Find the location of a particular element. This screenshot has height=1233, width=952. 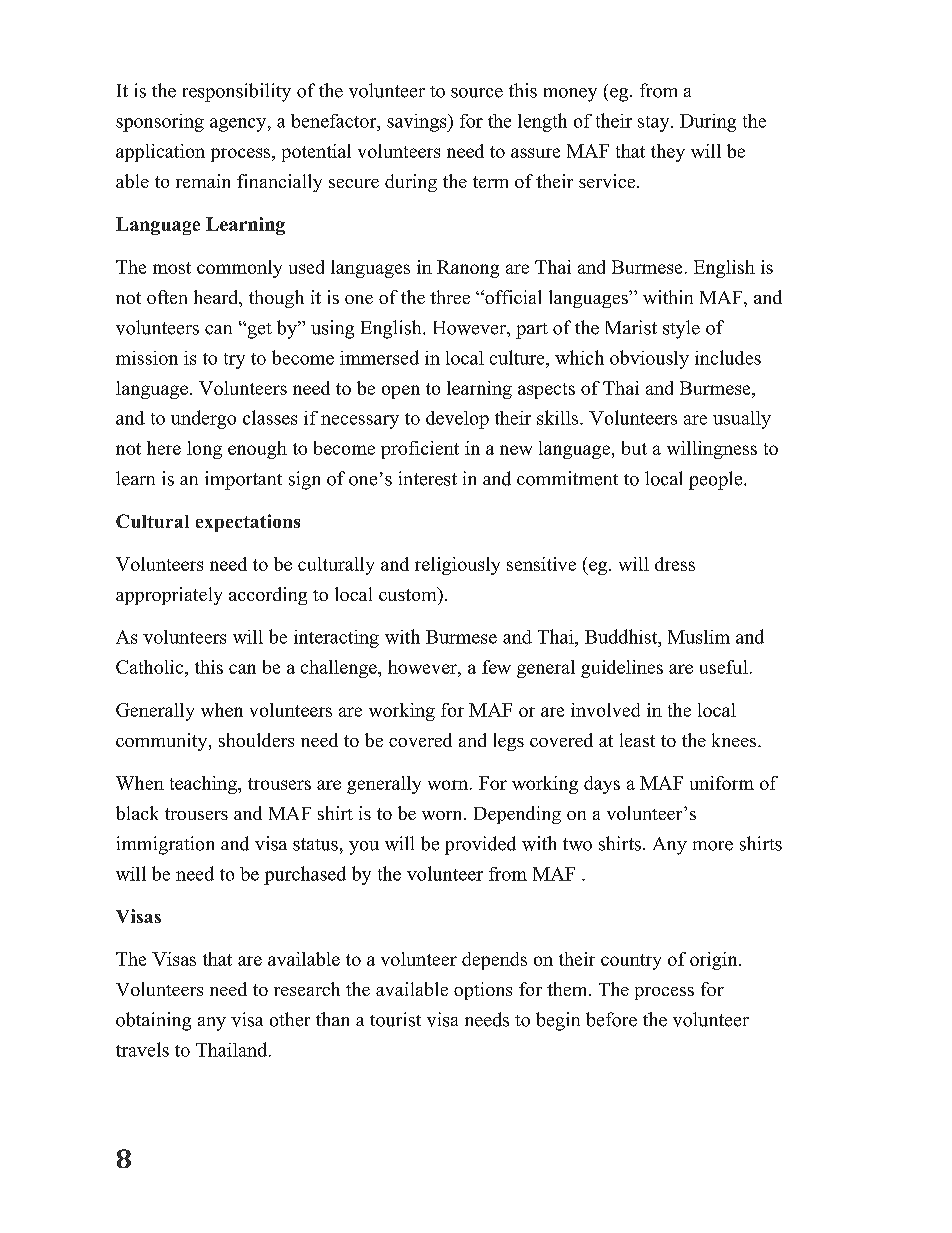

stay is located at coordinates (655, 124).
